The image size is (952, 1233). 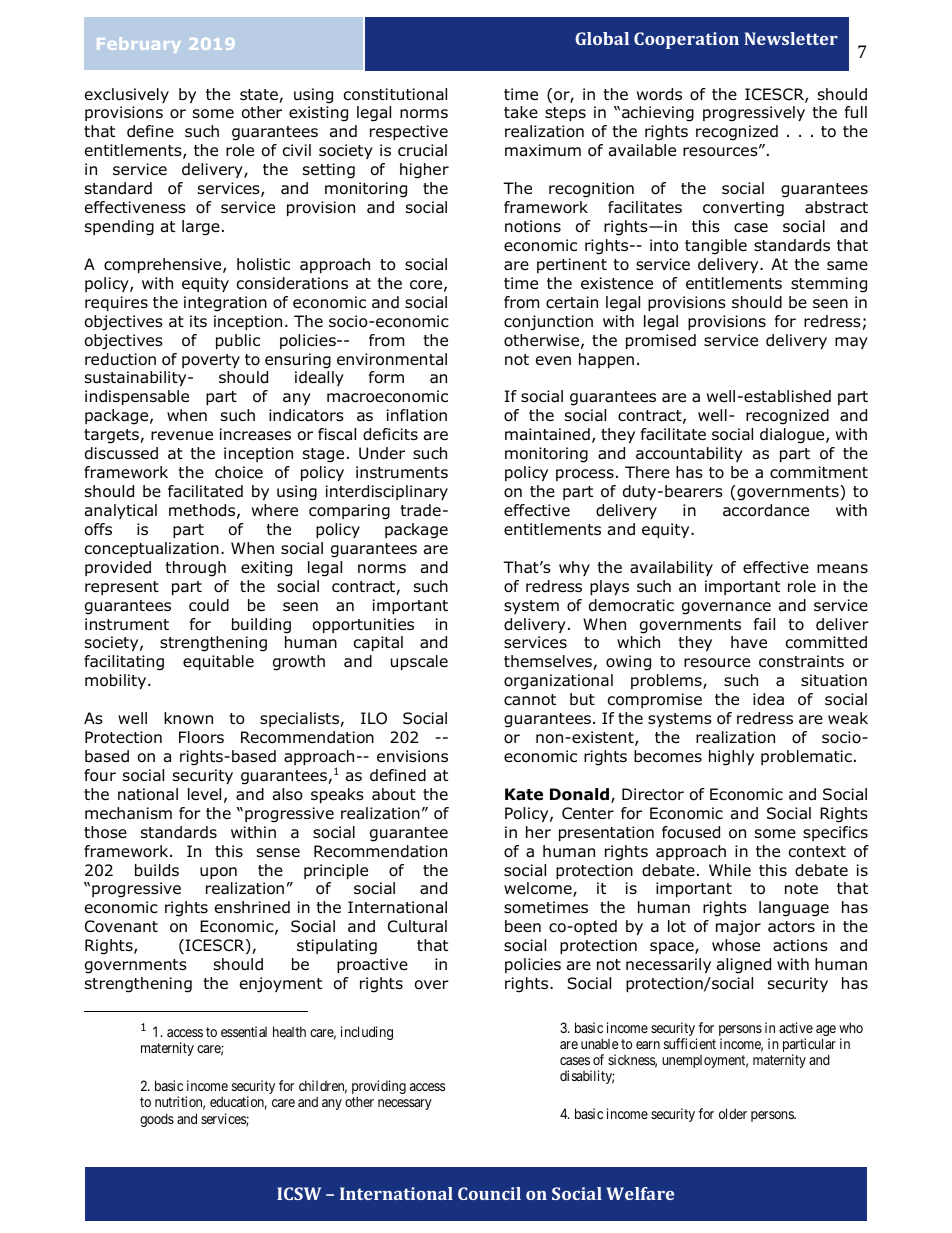 What do you see at coordinates (539, 889) in the document?
I see `welcome` at bounding box center [539, 889].
